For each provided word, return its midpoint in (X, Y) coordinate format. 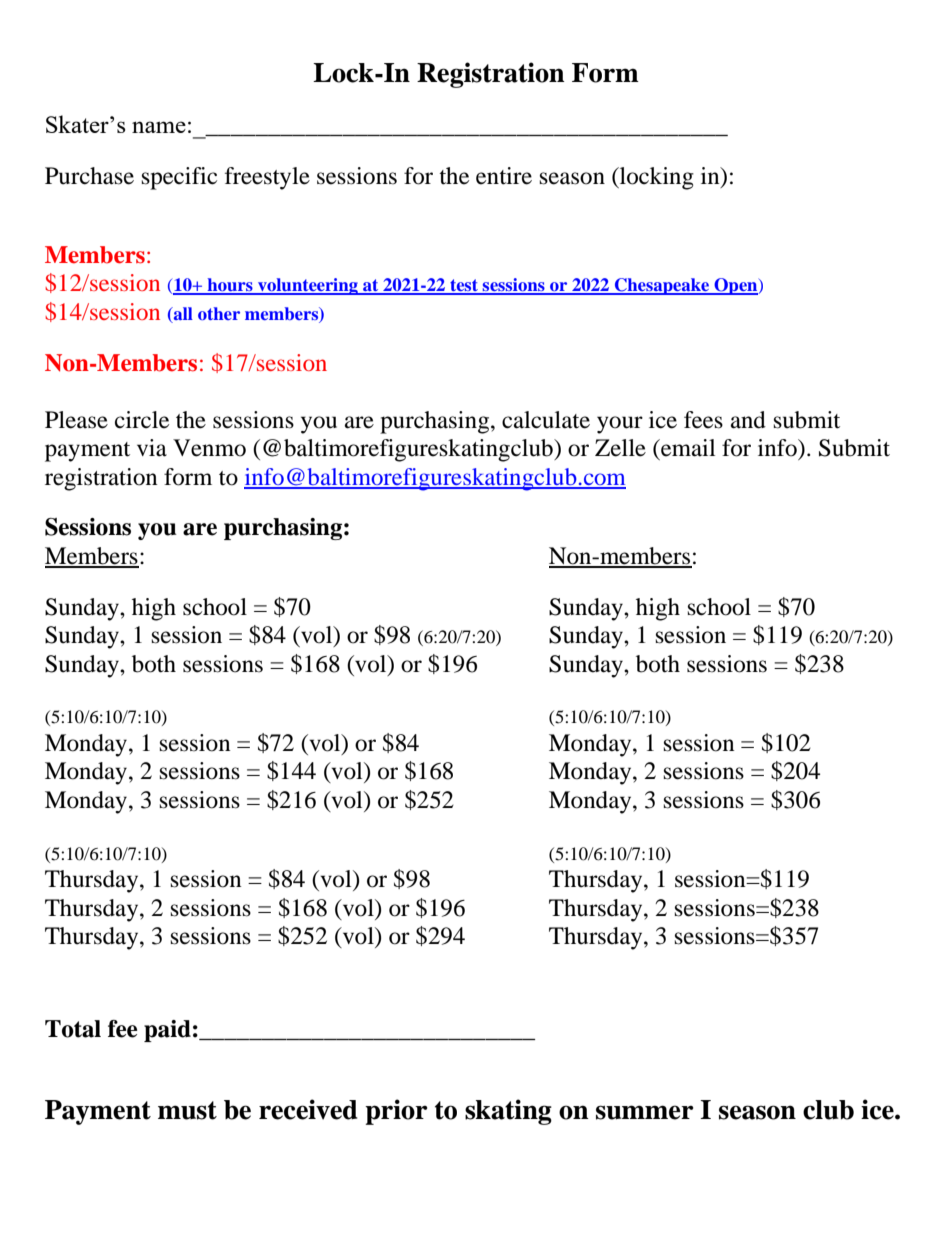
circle (142, 420)
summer (645, 1112)
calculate (546, 420)
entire (504, 176)
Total (73, 1029)
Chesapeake (662, 286)
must (187, 1110)
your (620, 425)
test (464, 286)
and (748, 420)
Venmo (209, 448)
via (152, 448)
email (687, 448)
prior (396, 1112)
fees (703, 420)
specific (179, 178)
